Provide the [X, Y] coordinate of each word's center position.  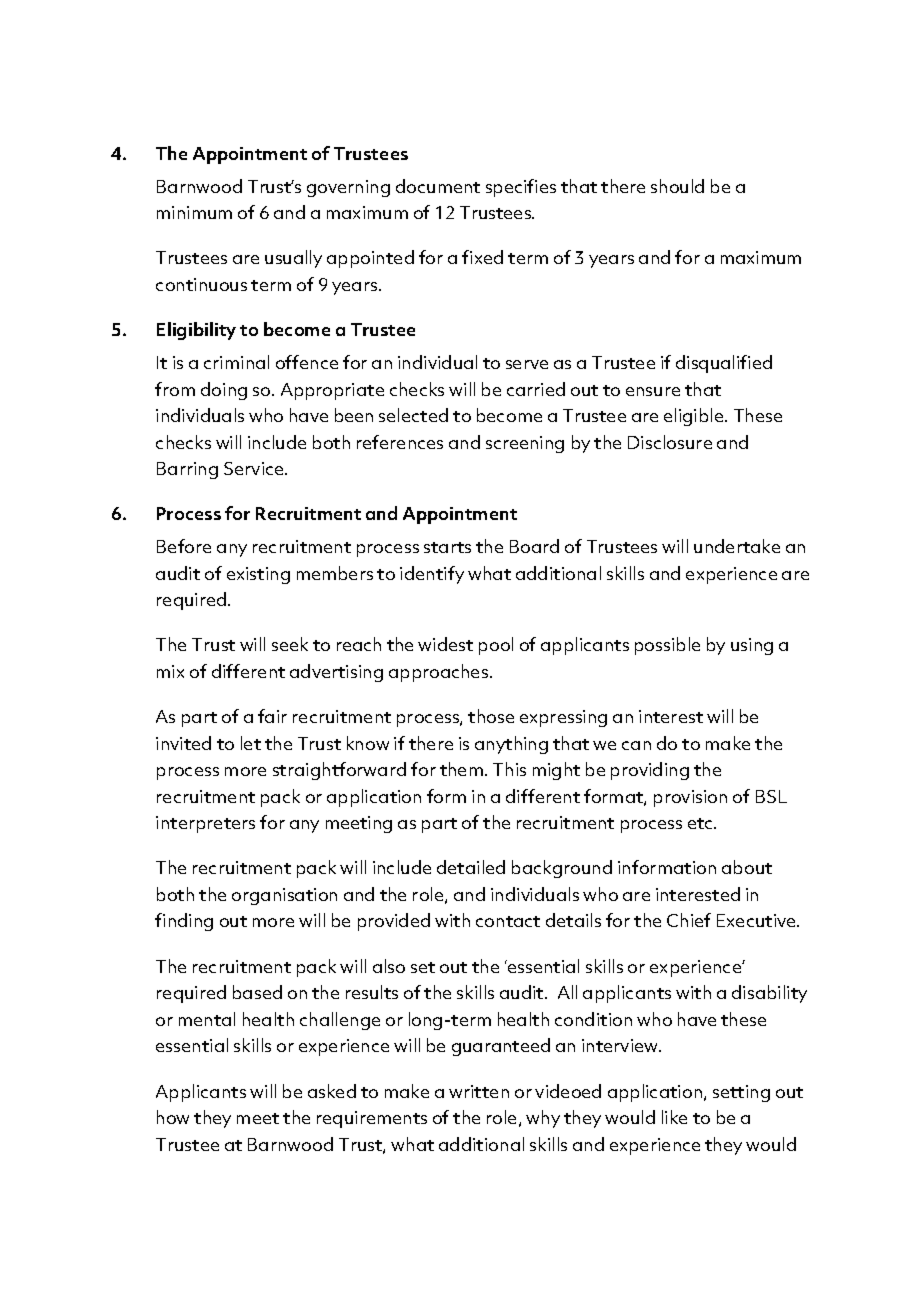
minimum [194, 212]
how [173, 1117]
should [677, 186]
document [438, 186]
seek [290, 644]
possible [667, 646]
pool [496, 646]
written [479, 1091]
